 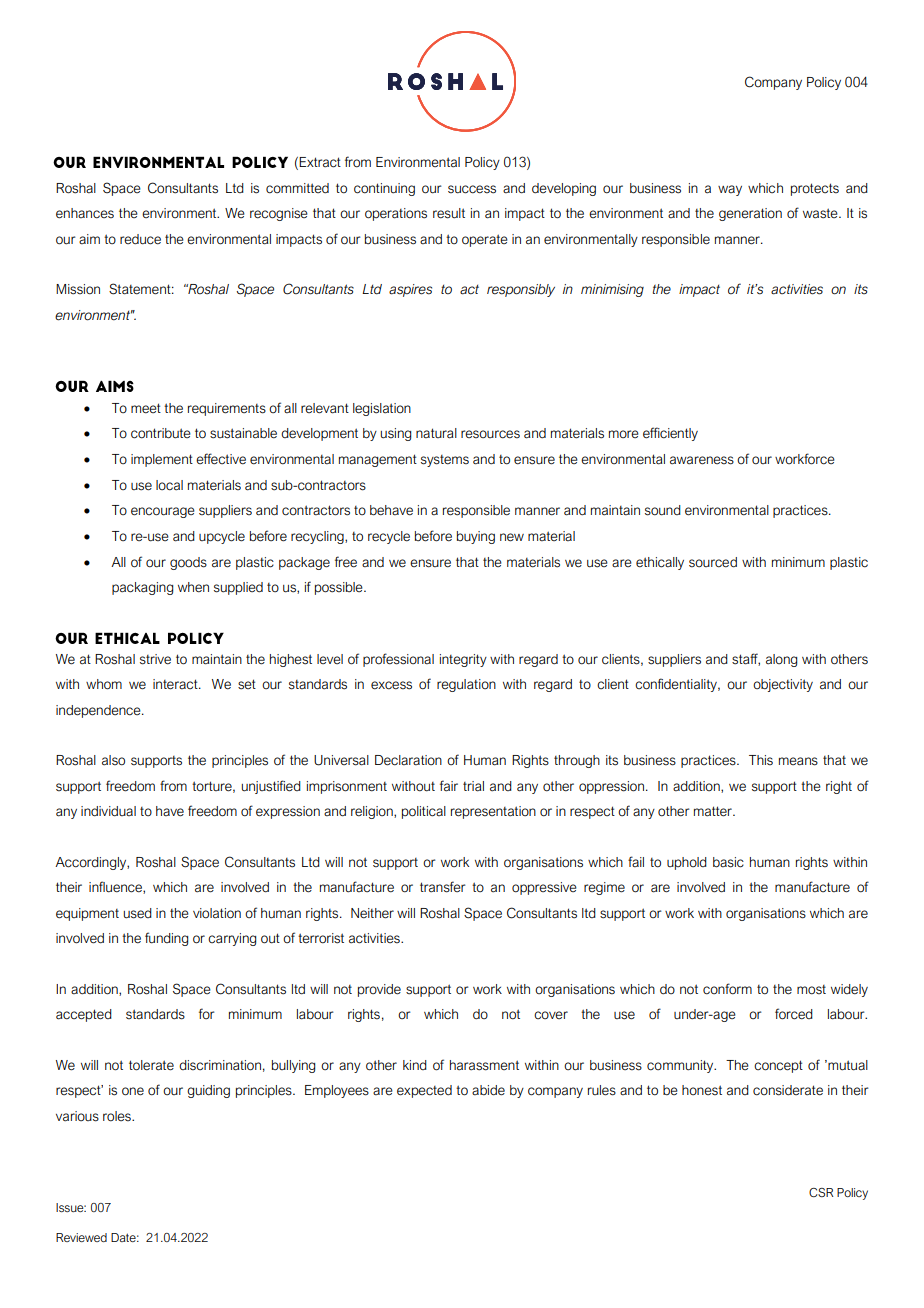 I want to click on CSR, so click(x=821, y=1192).
